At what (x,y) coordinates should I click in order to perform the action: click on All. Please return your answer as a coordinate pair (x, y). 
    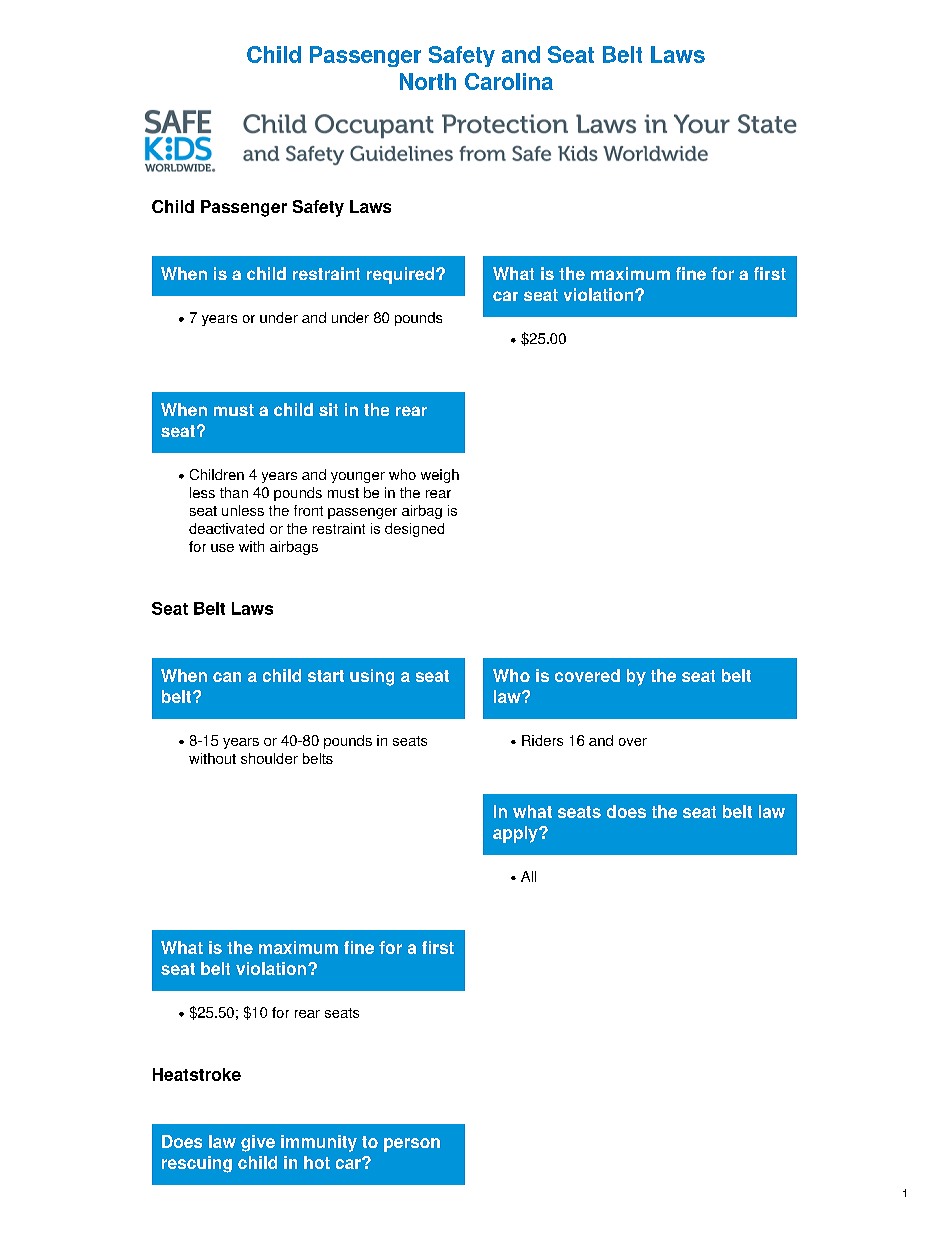
    Looking at the image, I should click on (528, 876).
